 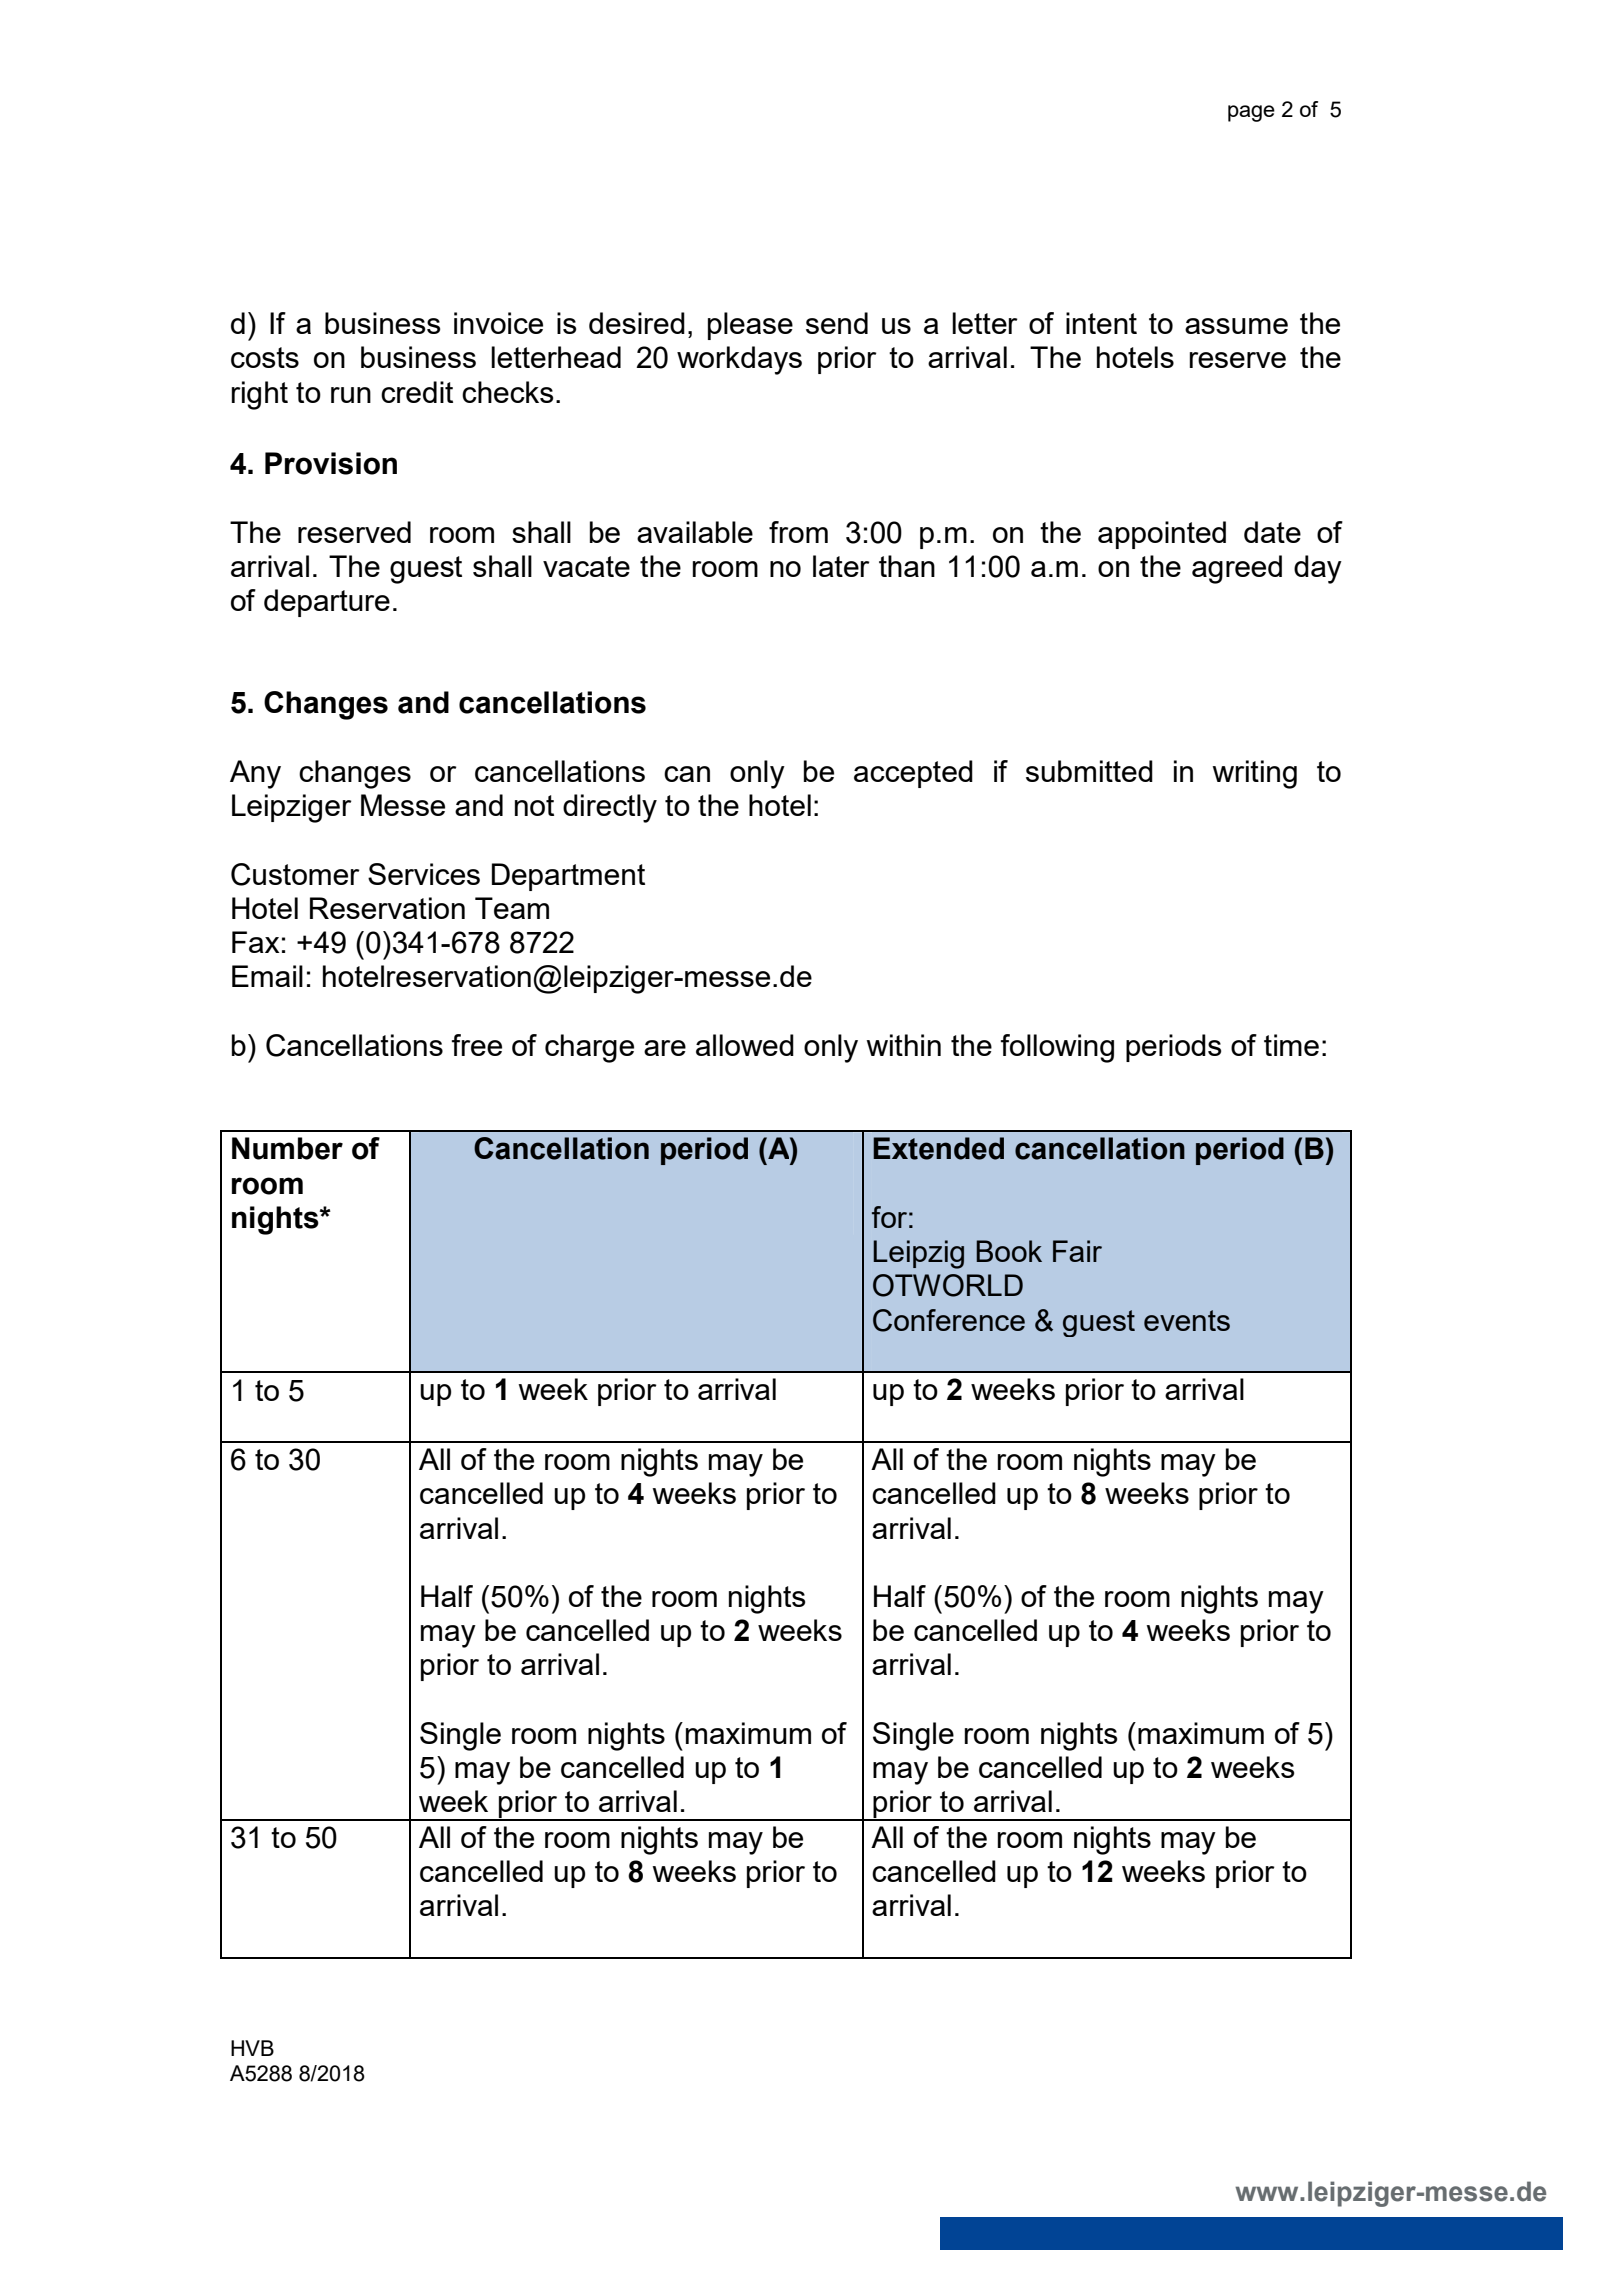 I want to click on events, so click(x=1187, y=1320).
